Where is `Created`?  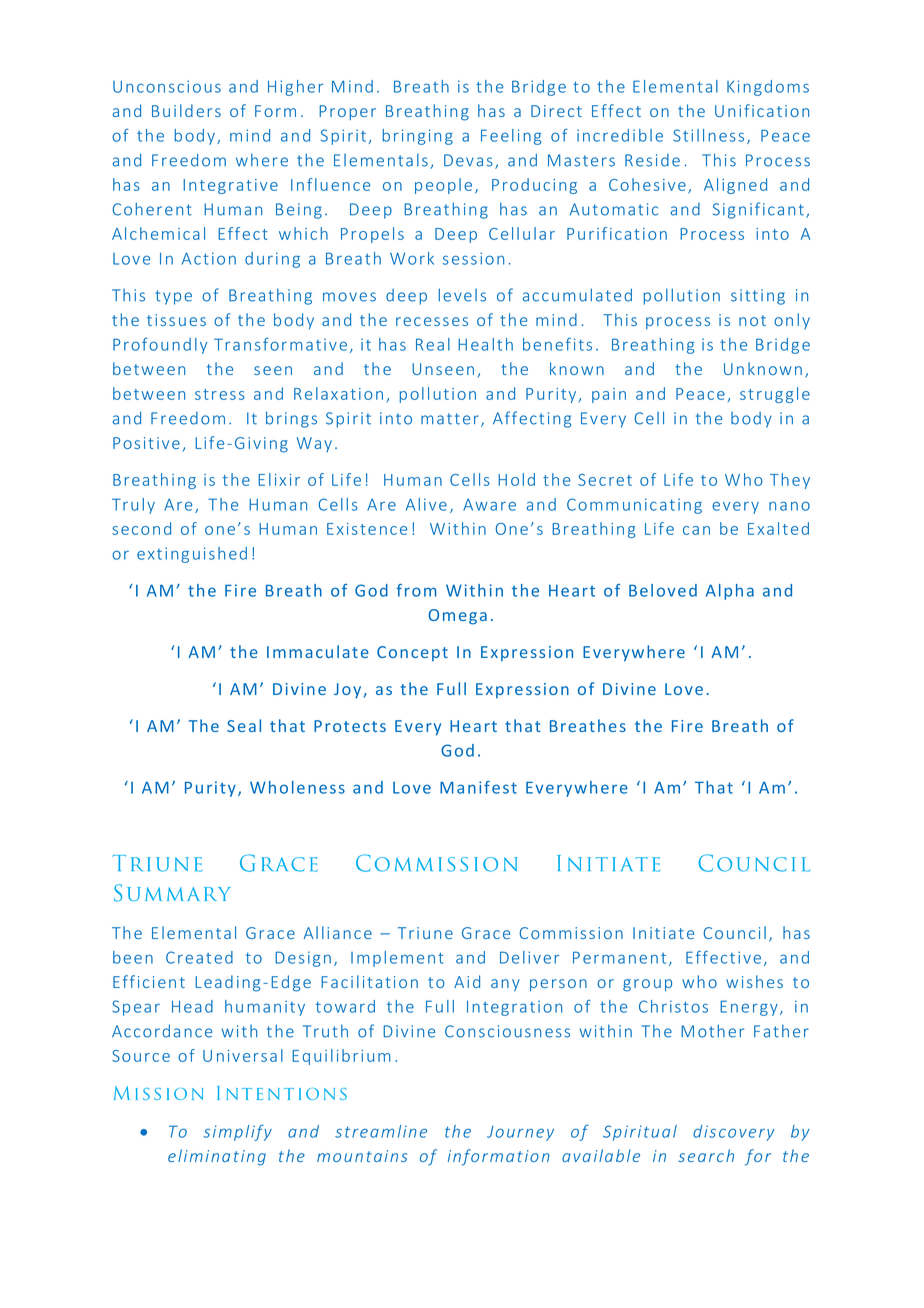 Created is located at coordinates (199, 957).
